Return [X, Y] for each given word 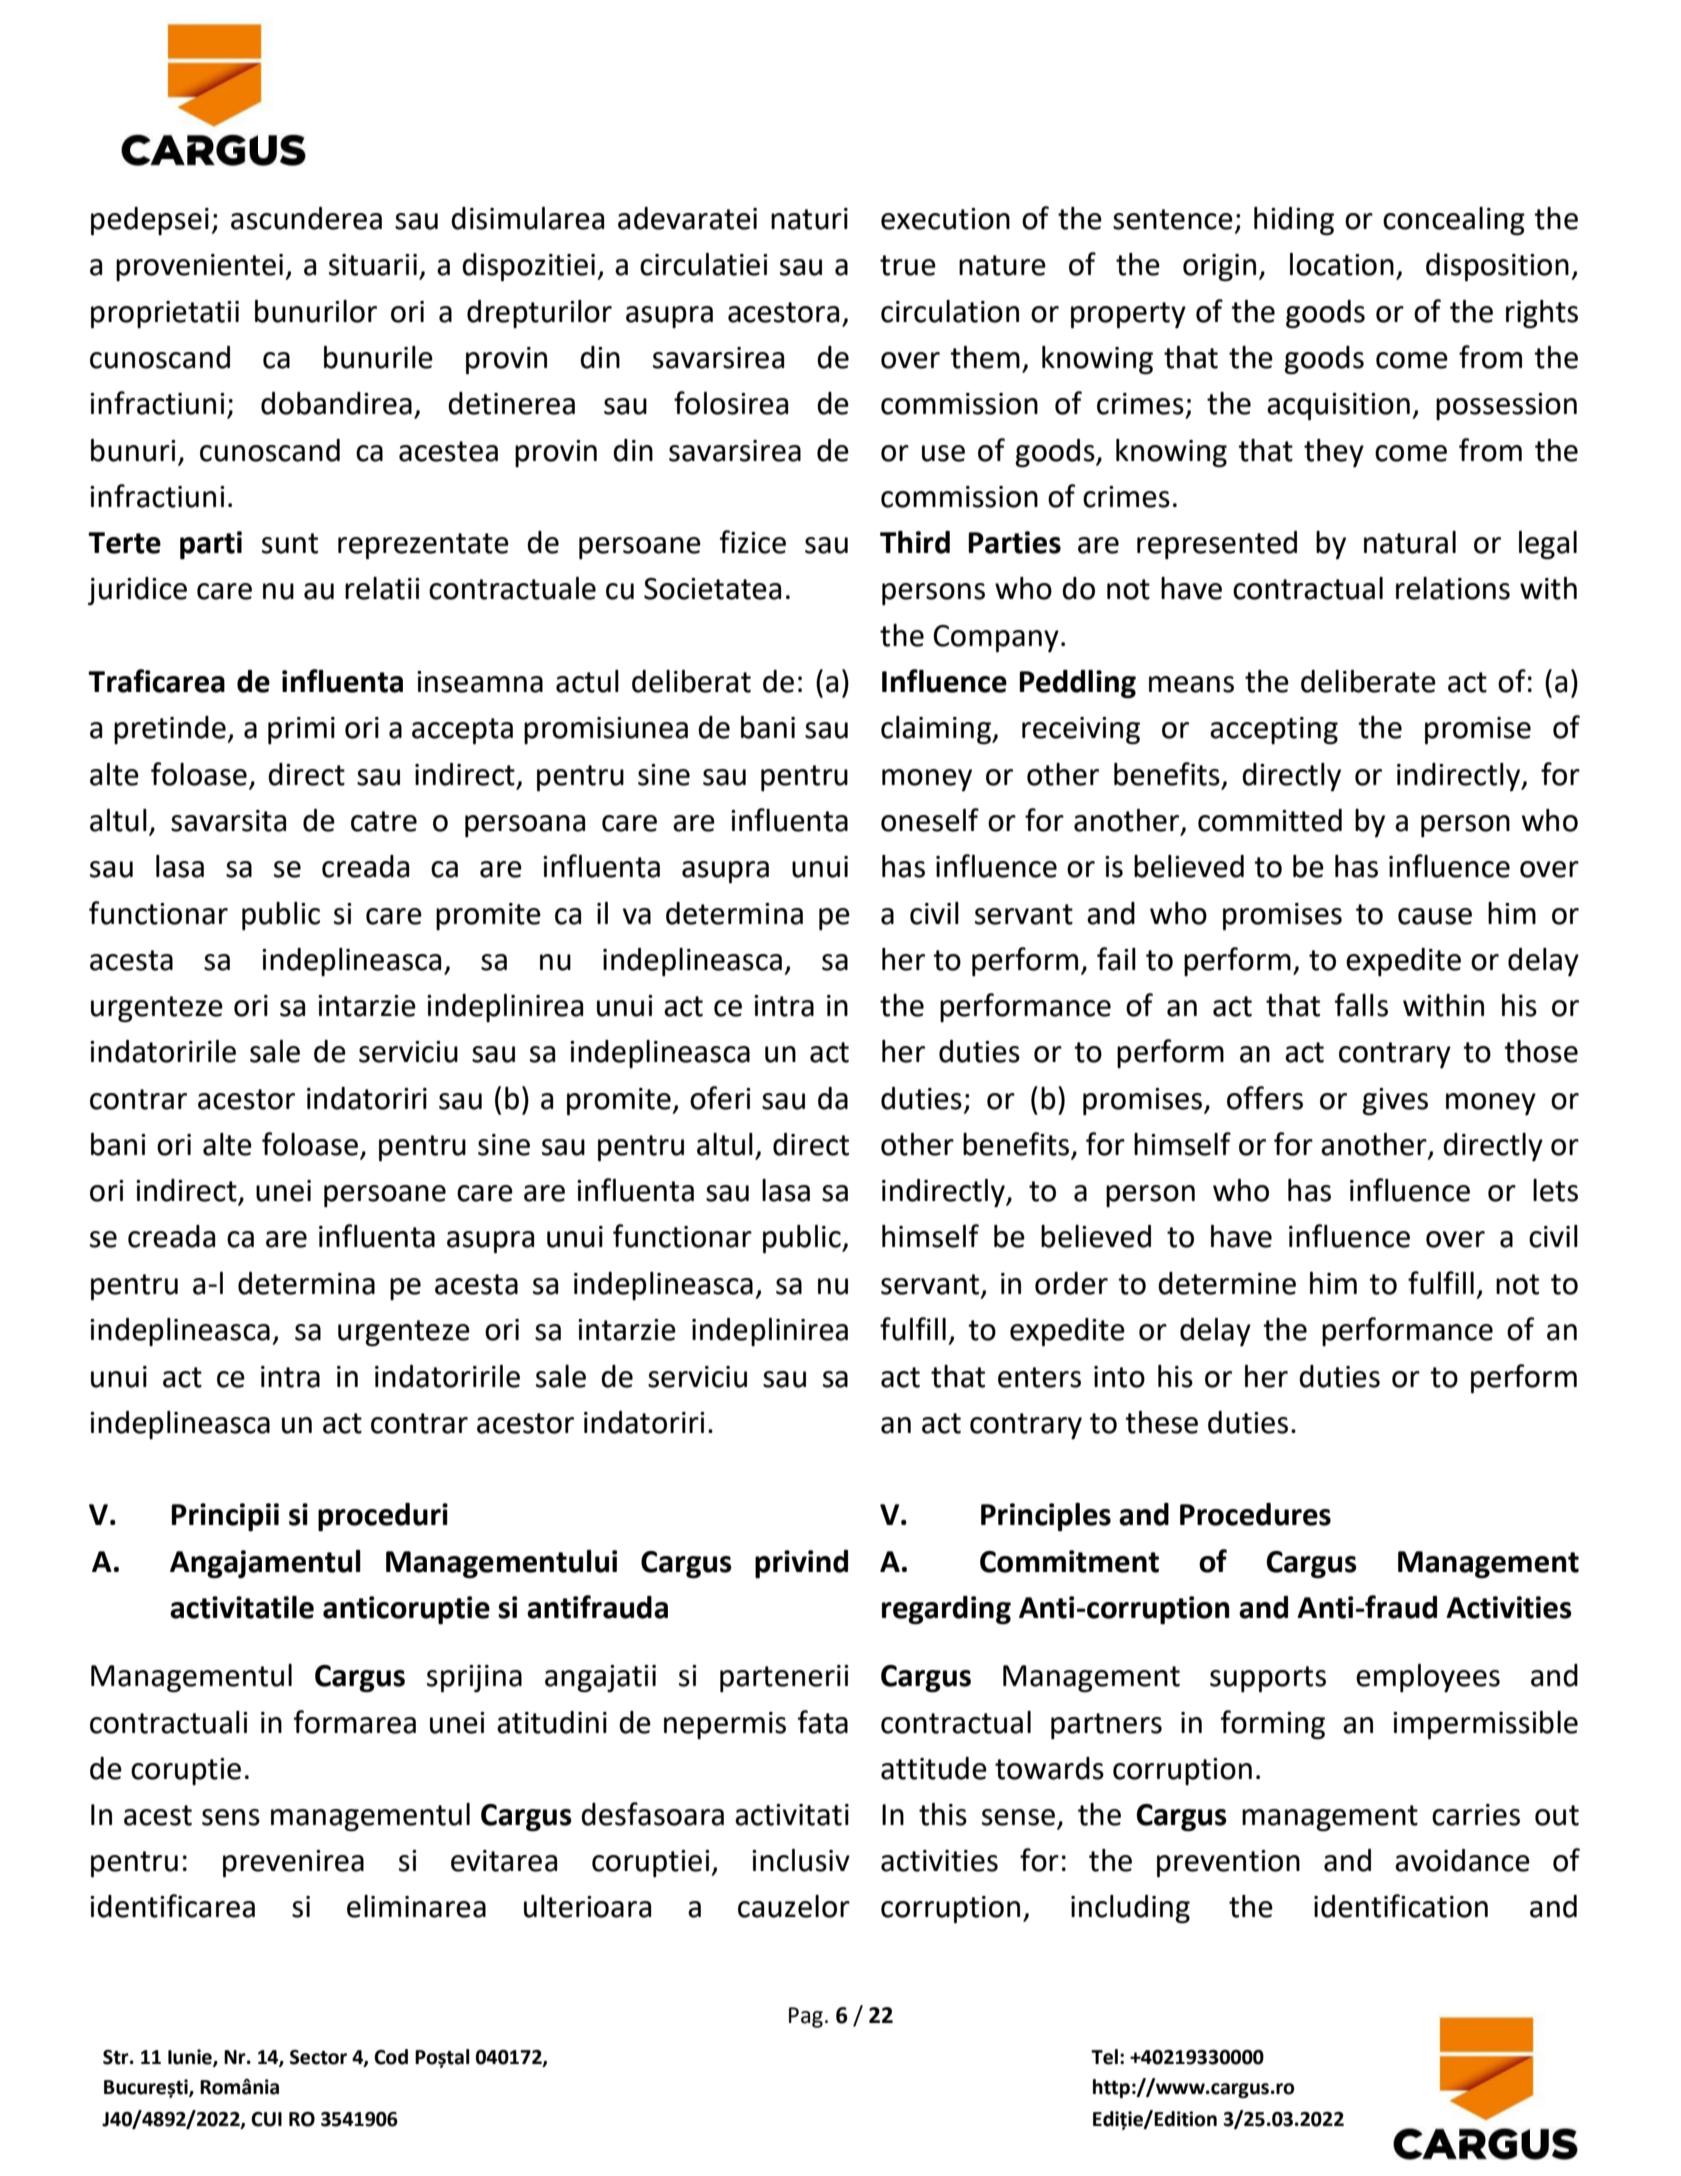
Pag [806, 2017]
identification [1401, 1906]
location [1342, 264]
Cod [391, 2057]
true [908, 265]
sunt [290, 543]
